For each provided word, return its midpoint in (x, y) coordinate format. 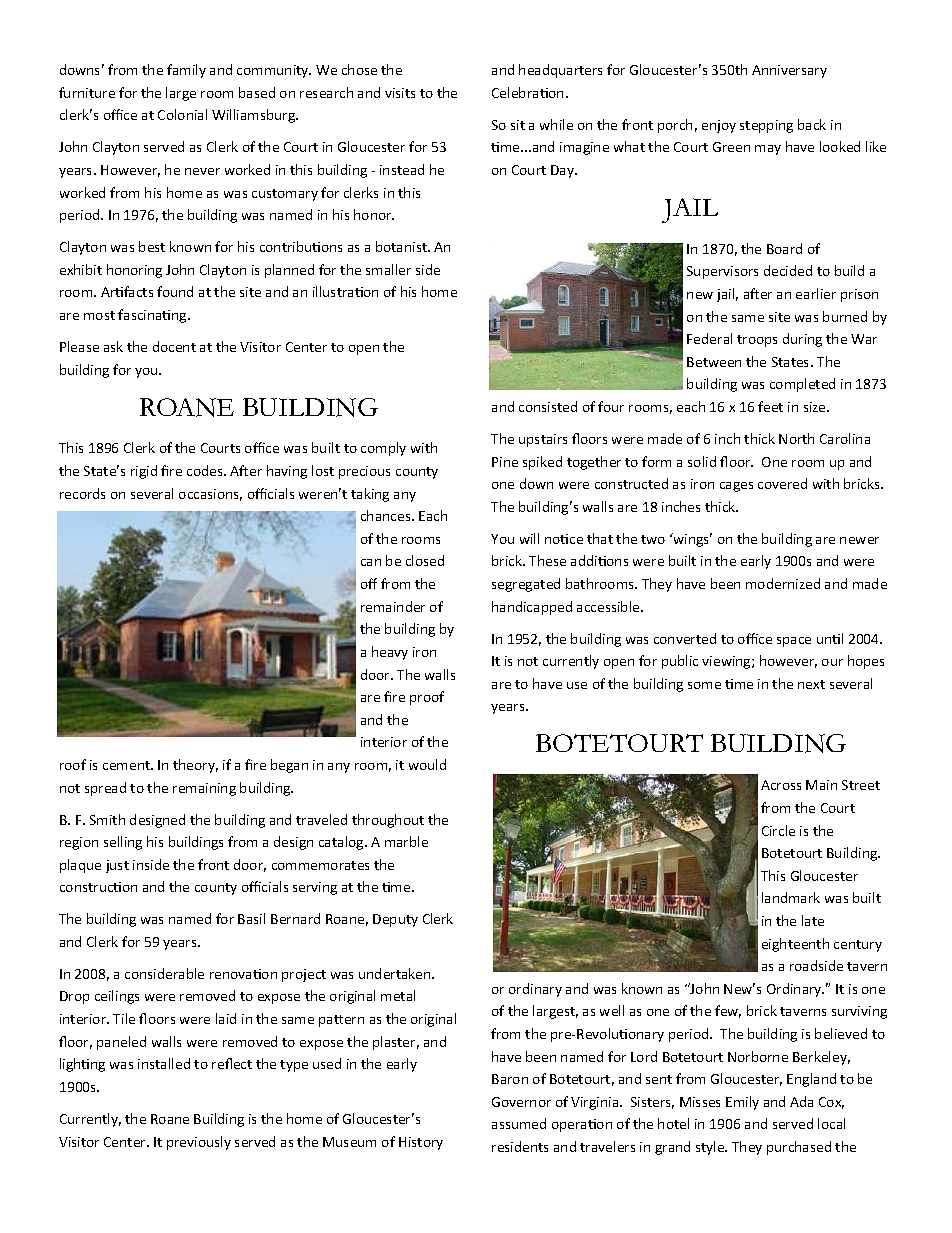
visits (400, 93)
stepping (766, 126)
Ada (801, 1101)
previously (199, 1143)
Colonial (182, 114)
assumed (519, 1123)
